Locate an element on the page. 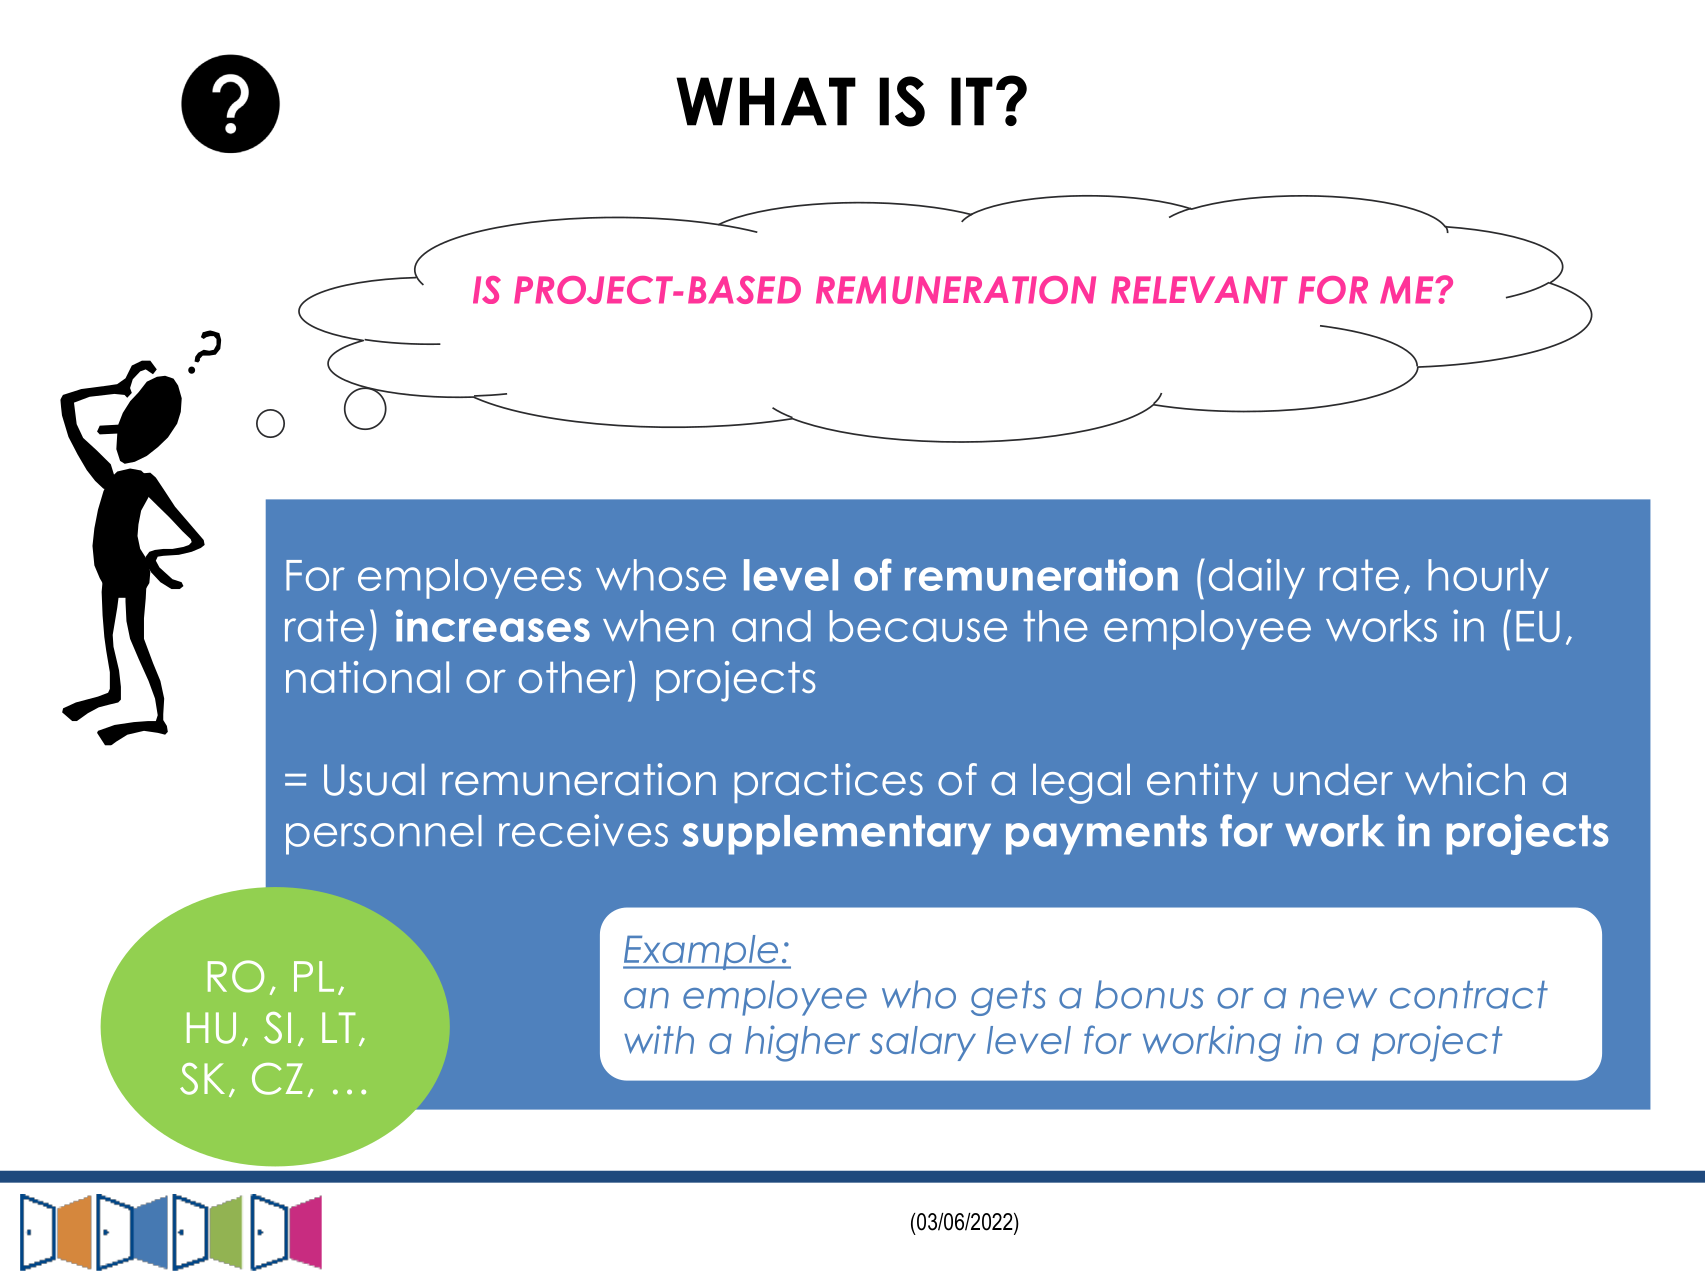 This document has width=1705, height=1279. whose is located at coordinates (661, 575).
